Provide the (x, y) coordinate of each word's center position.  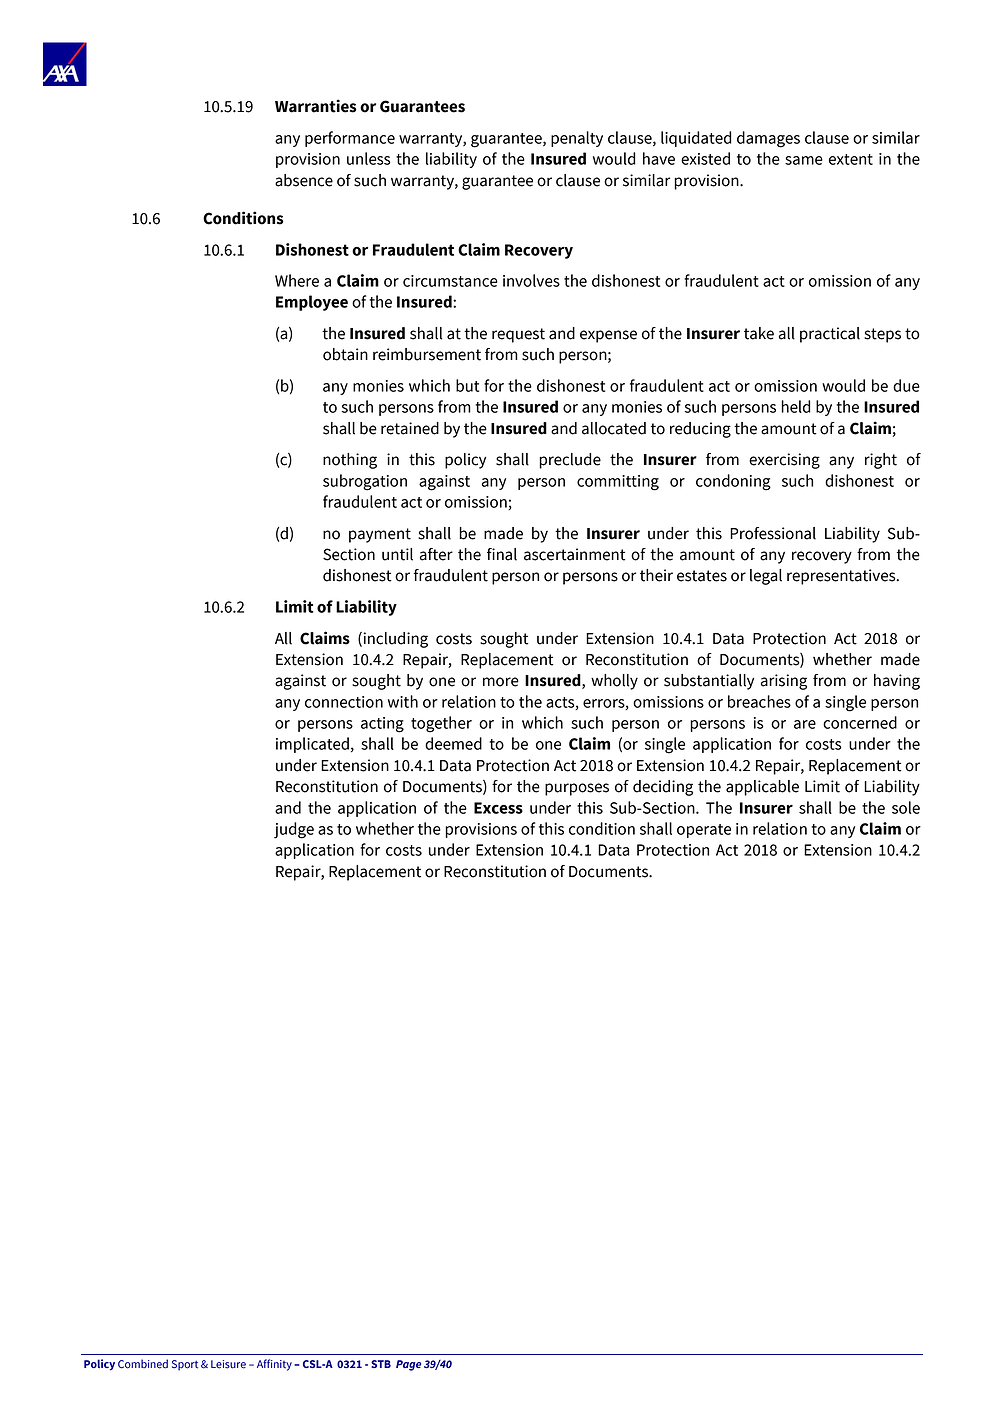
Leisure (228, 1364)
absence (304, 180)
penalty (577, 139)
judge (294, 830)
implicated (312, 745)
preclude (570, 461)
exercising (784, 461)
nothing (350, 461)
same (804, 160)
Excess (498, 808)
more (501, 682)
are (805, 724)
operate (704, 831)
